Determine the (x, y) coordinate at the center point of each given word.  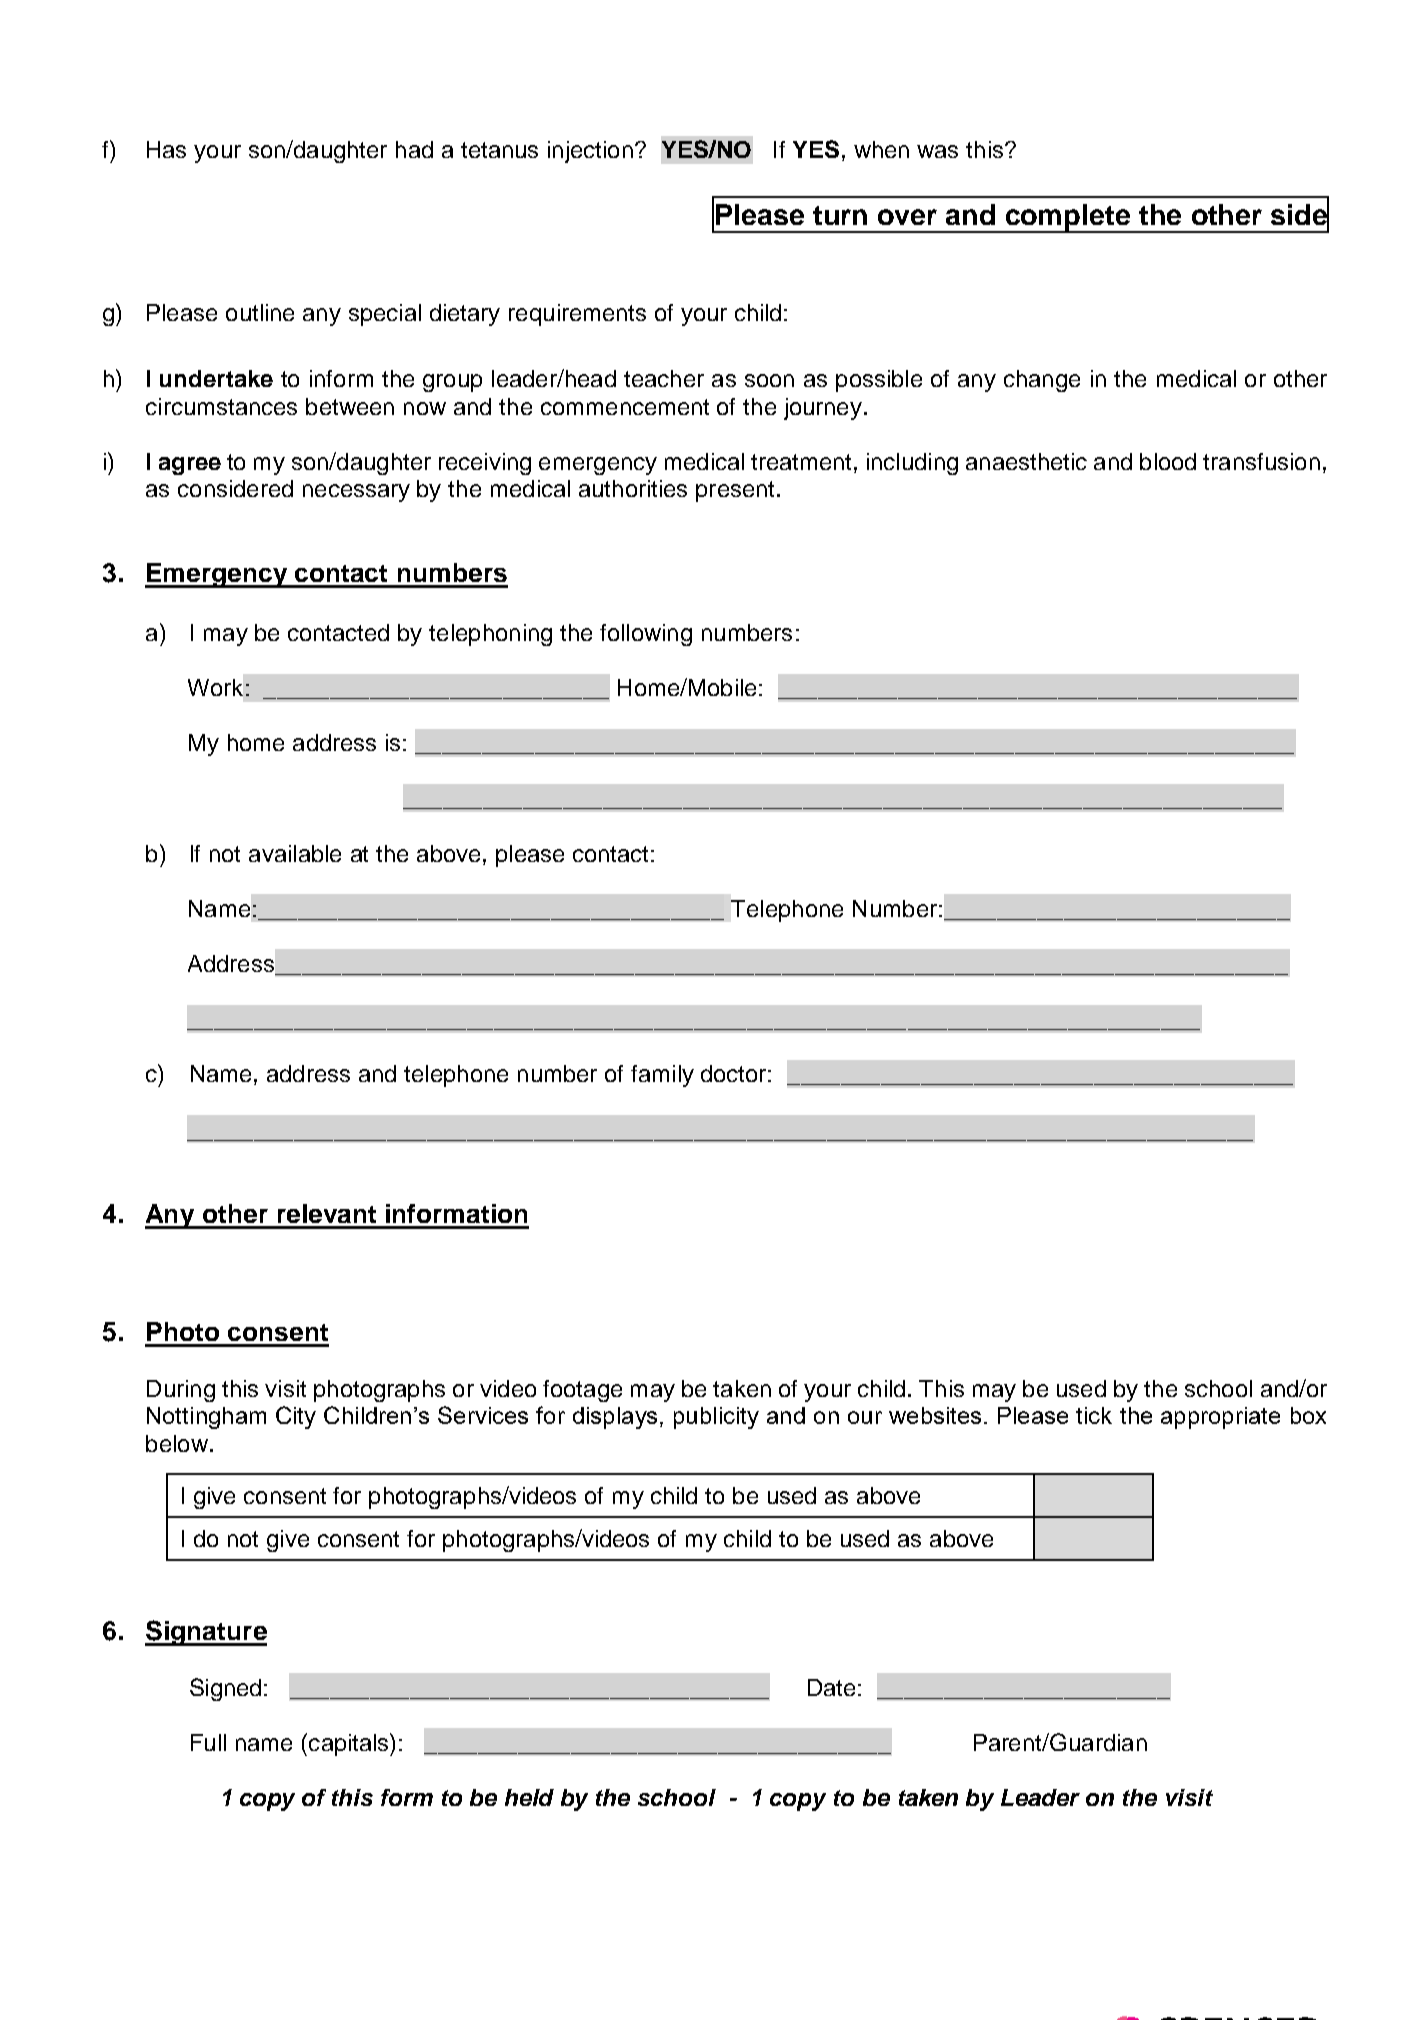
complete (1068, 218)
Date (831, 1687)
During (181, 1391)
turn (840, 215)
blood (1168, 461)
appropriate (1220, 1418)
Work (215, 687)
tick (1094, 1415)
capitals (350, 1744)
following (646, 635)
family (662, 1076)
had (414, 149)
